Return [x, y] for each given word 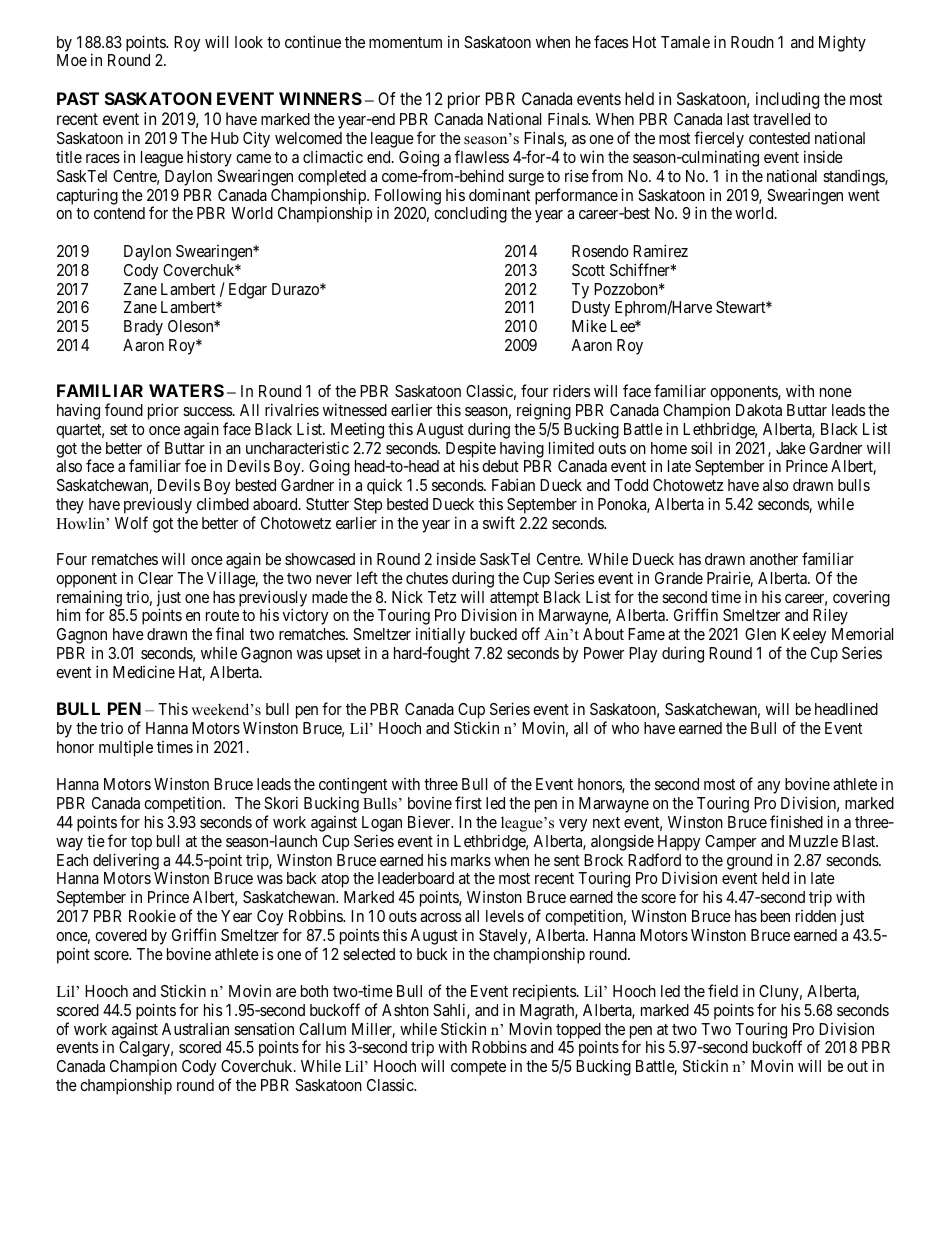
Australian [195, 1028]
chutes [427, 578]
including [787, 100]
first [468, 802]
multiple [126, 749]
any [768, 787]
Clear [155, 578]
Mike [589, 325]
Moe [72, 60]
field [723, 990]
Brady [143, 328]
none [836, 392]
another [774, 559]
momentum [405, 42]
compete [478, 1068]
